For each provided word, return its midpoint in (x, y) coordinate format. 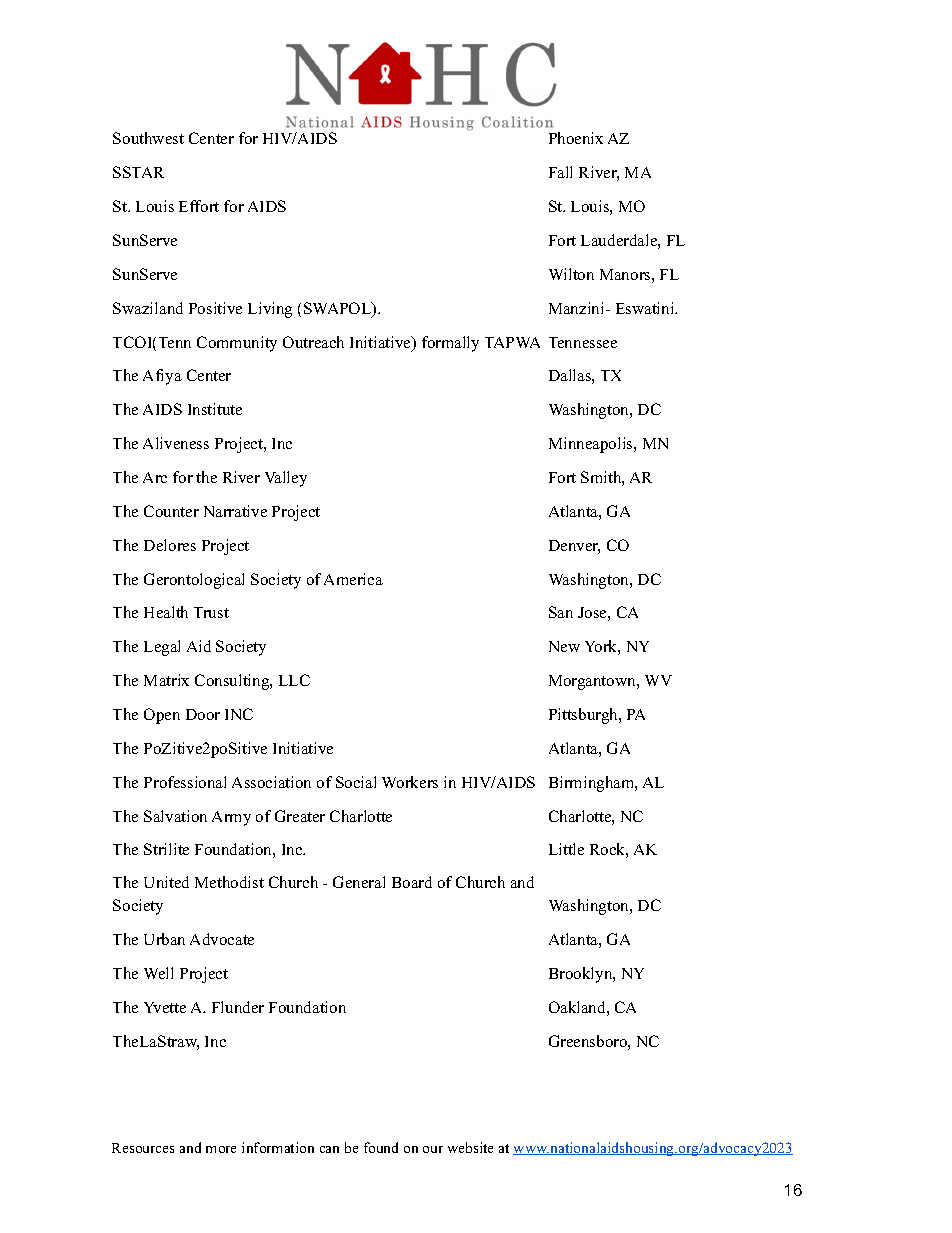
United (166, 882)
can (329, 1149)
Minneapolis (592, 445)
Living (270, 310)
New (564, 646)
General (359, 882)
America (353, 579)
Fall (560, 172)
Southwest (148, 138)
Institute (215, 409)
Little (566, 849)
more (221, 1149)
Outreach (313, 342)
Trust (211, 612)
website (470, 1147)
